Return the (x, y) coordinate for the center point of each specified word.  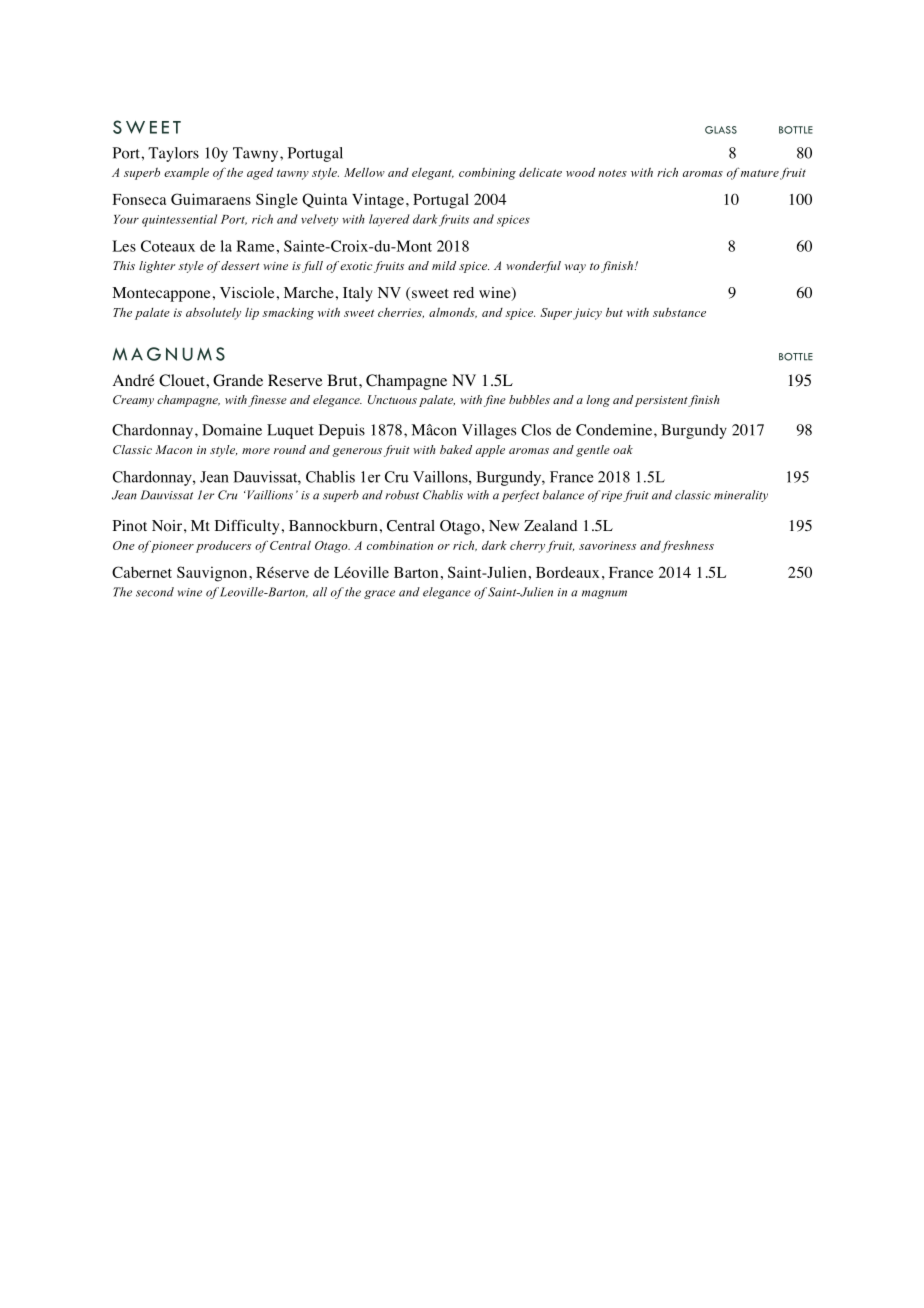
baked (456, 449)
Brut (343, 380)
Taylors (173, 154)
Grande (238, 380)
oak (623, 449)
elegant (433, 174)
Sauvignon (213, 574)
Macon (173, 449)
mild (444, 265)
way (575, 268)
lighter (157, 267)
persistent (662, 401)
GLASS (721, 130)
